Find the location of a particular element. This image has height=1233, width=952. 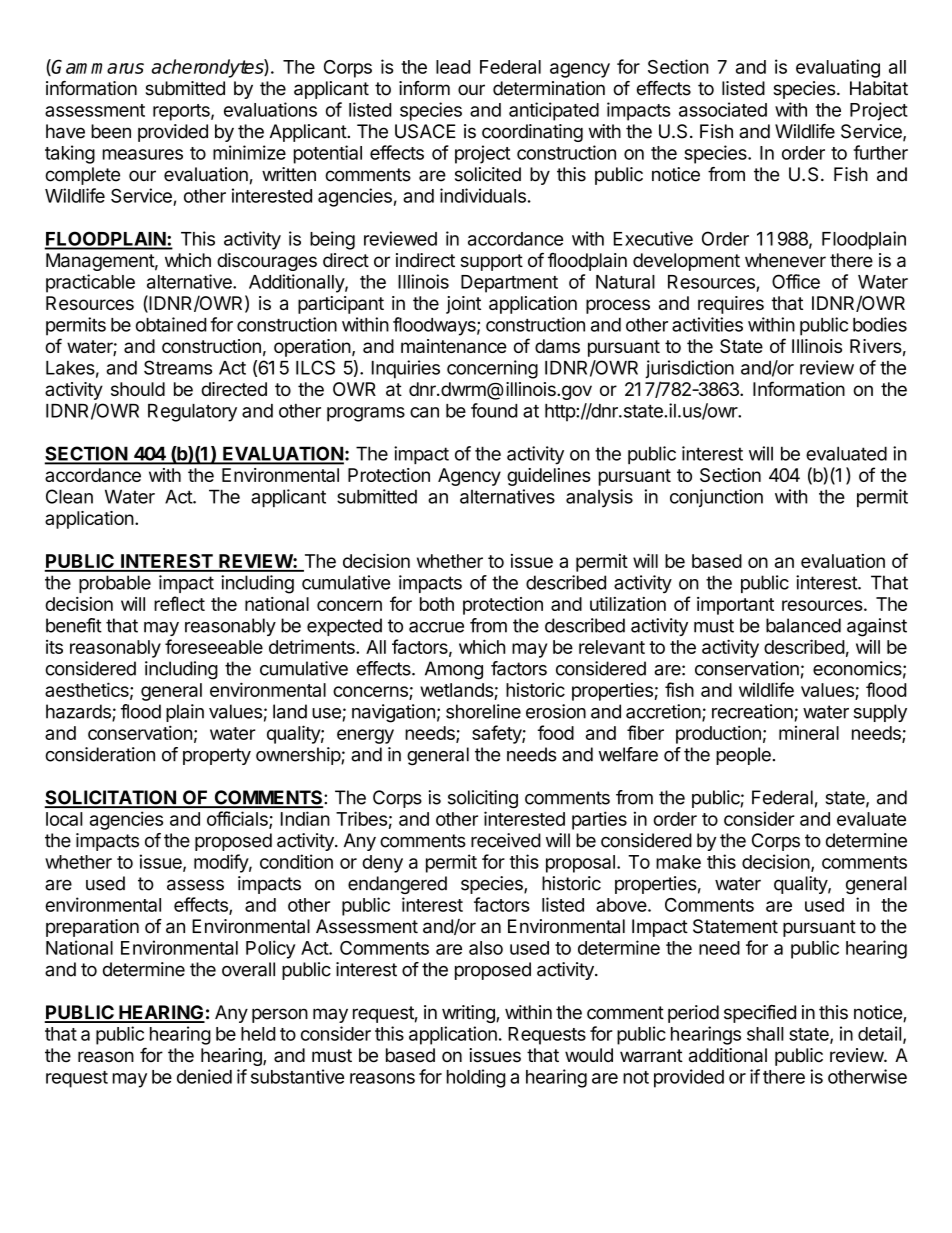

lead is located at coordinates (453, 67).
